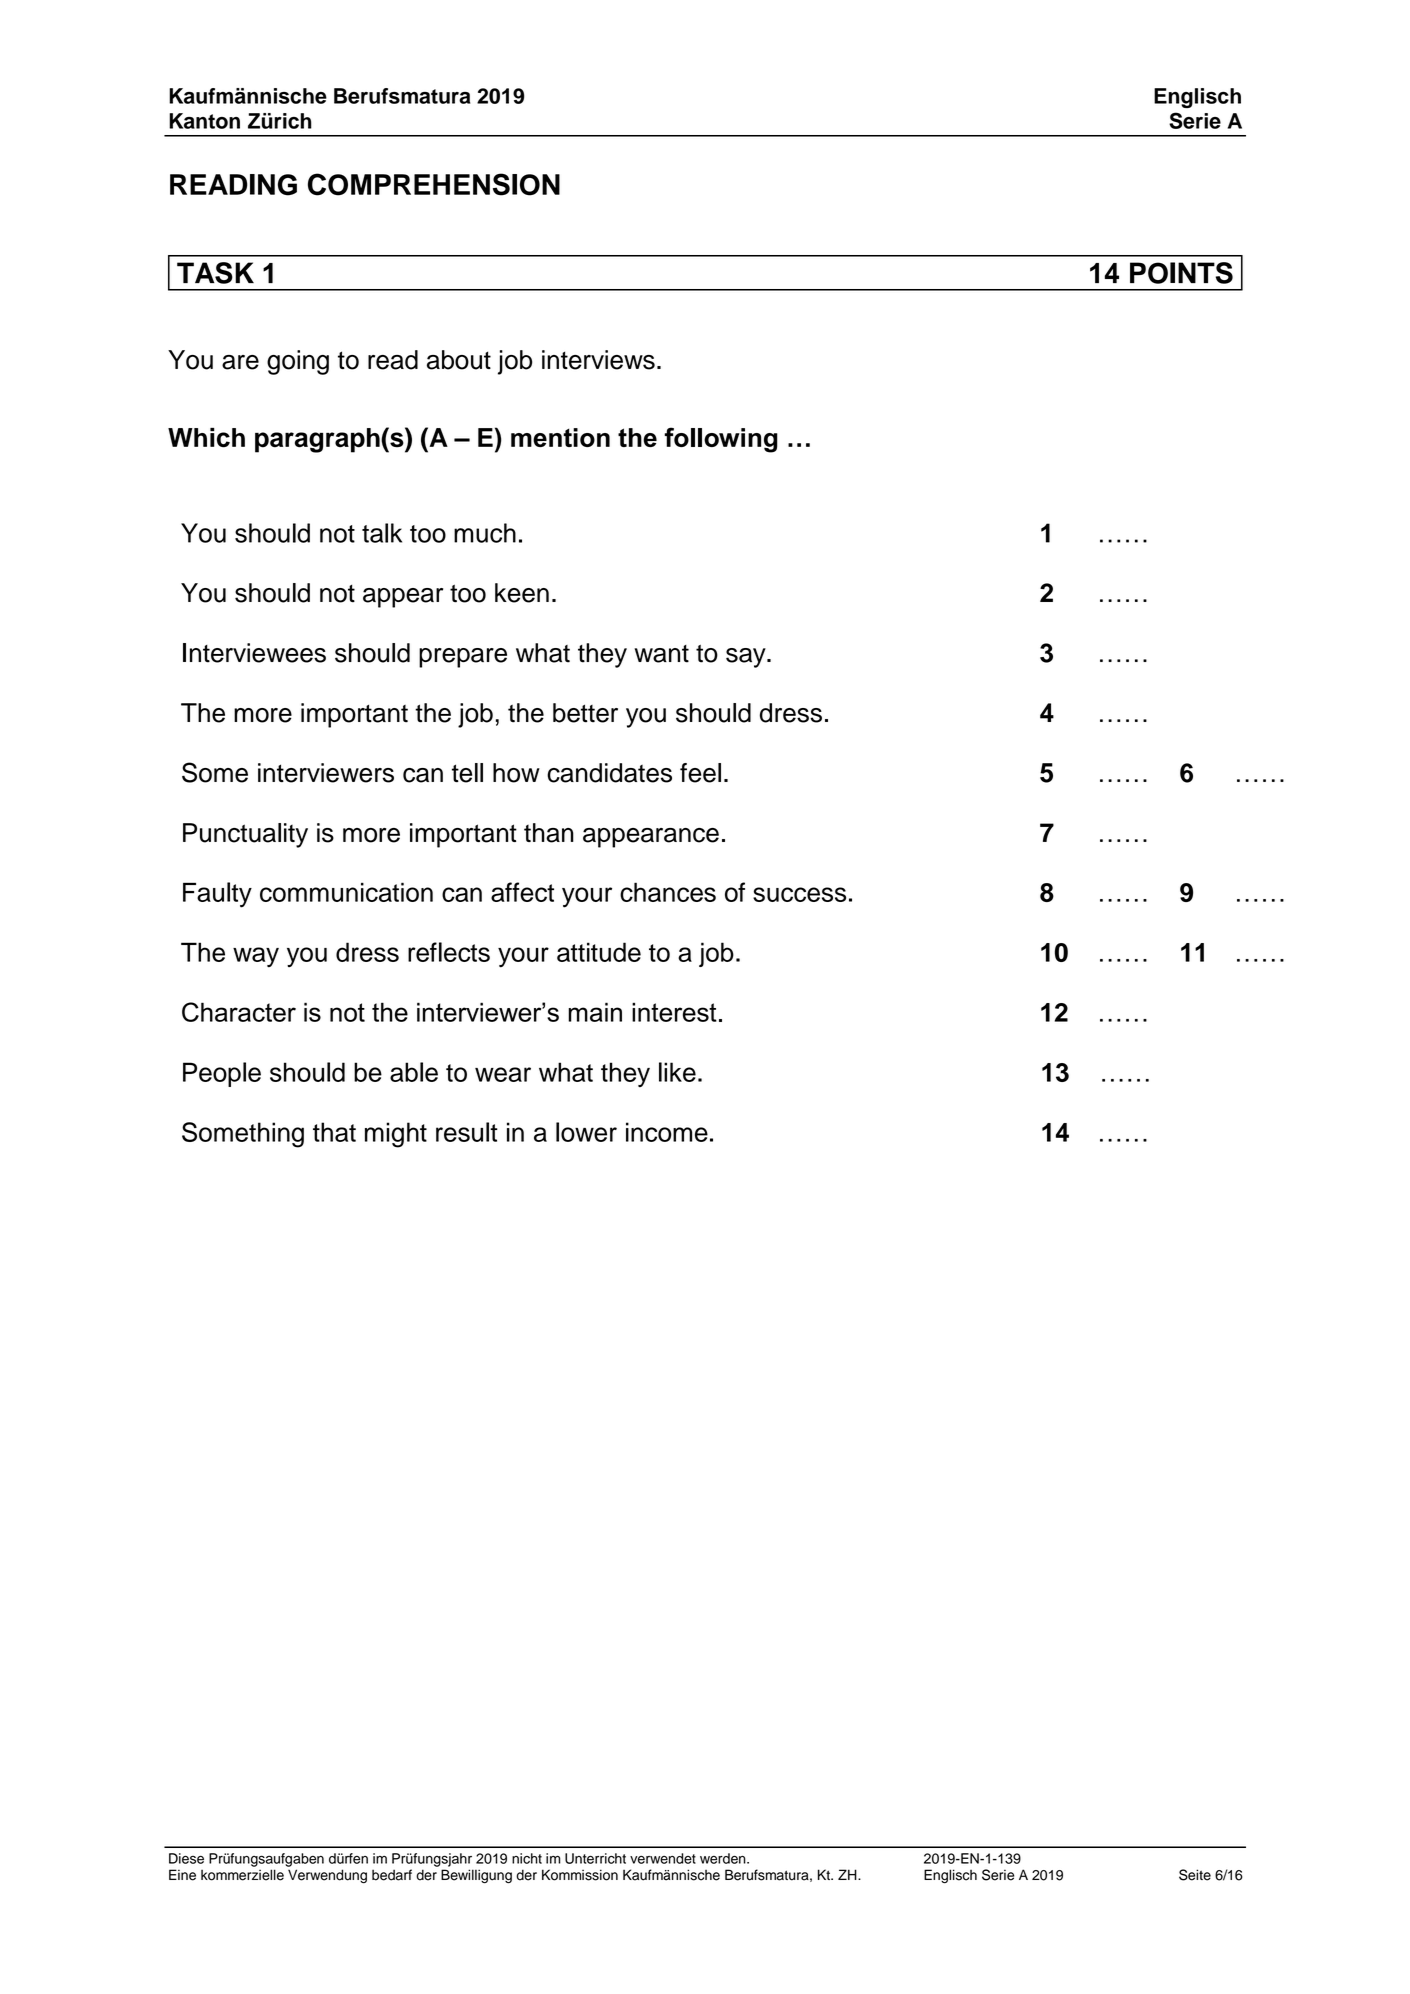 Image resolution: width=1410 pixels, height=1994 pixels. I want to click on werden, so click(724, 1858).
